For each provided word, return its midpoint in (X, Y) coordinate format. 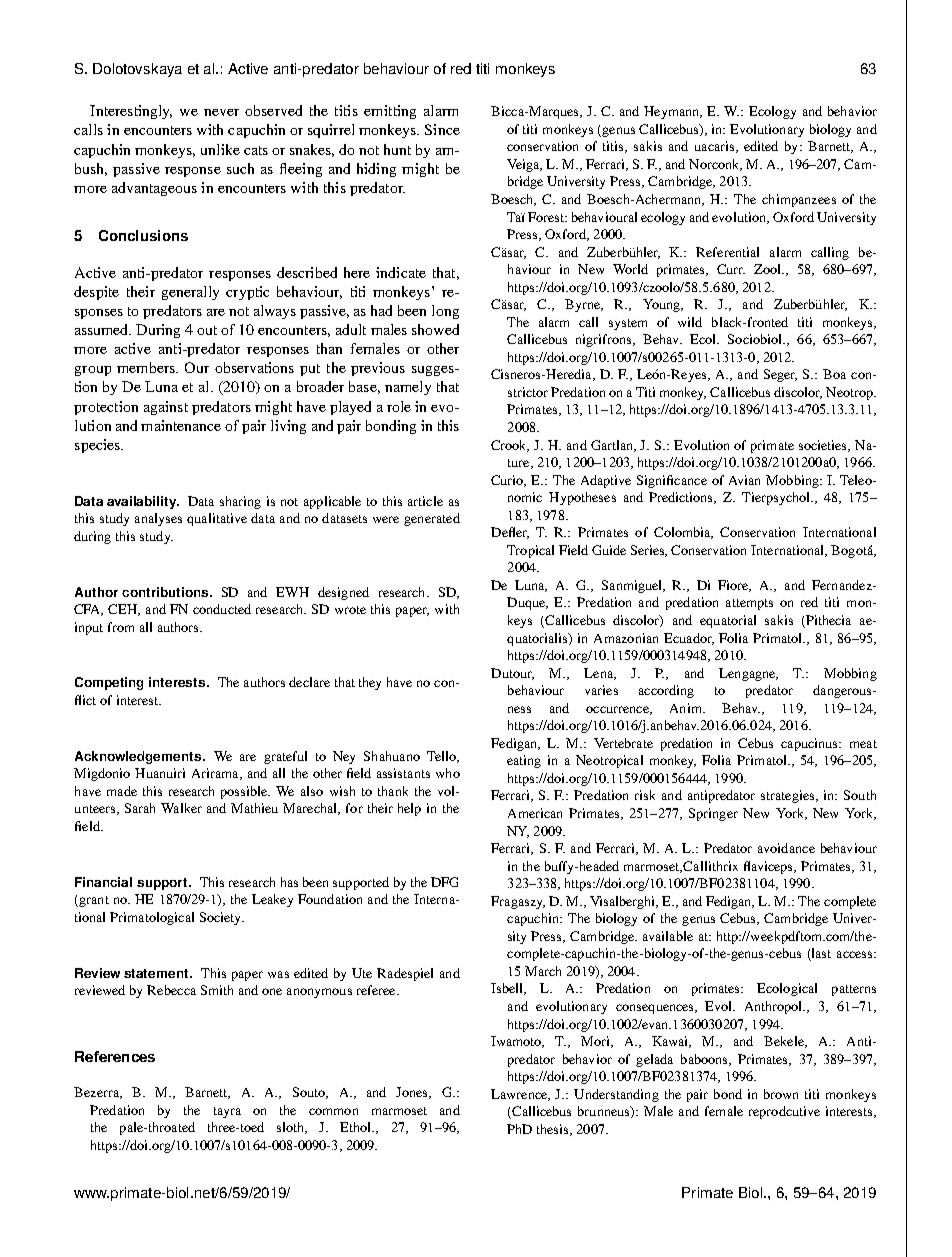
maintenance (181, 425)
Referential (727, 252)
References (115, 1056)
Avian (744, 480)
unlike (220, 149)
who (448, 773)
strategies (789, 796)
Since (442, 129)
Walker (181, 808)
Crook (510, 446)
